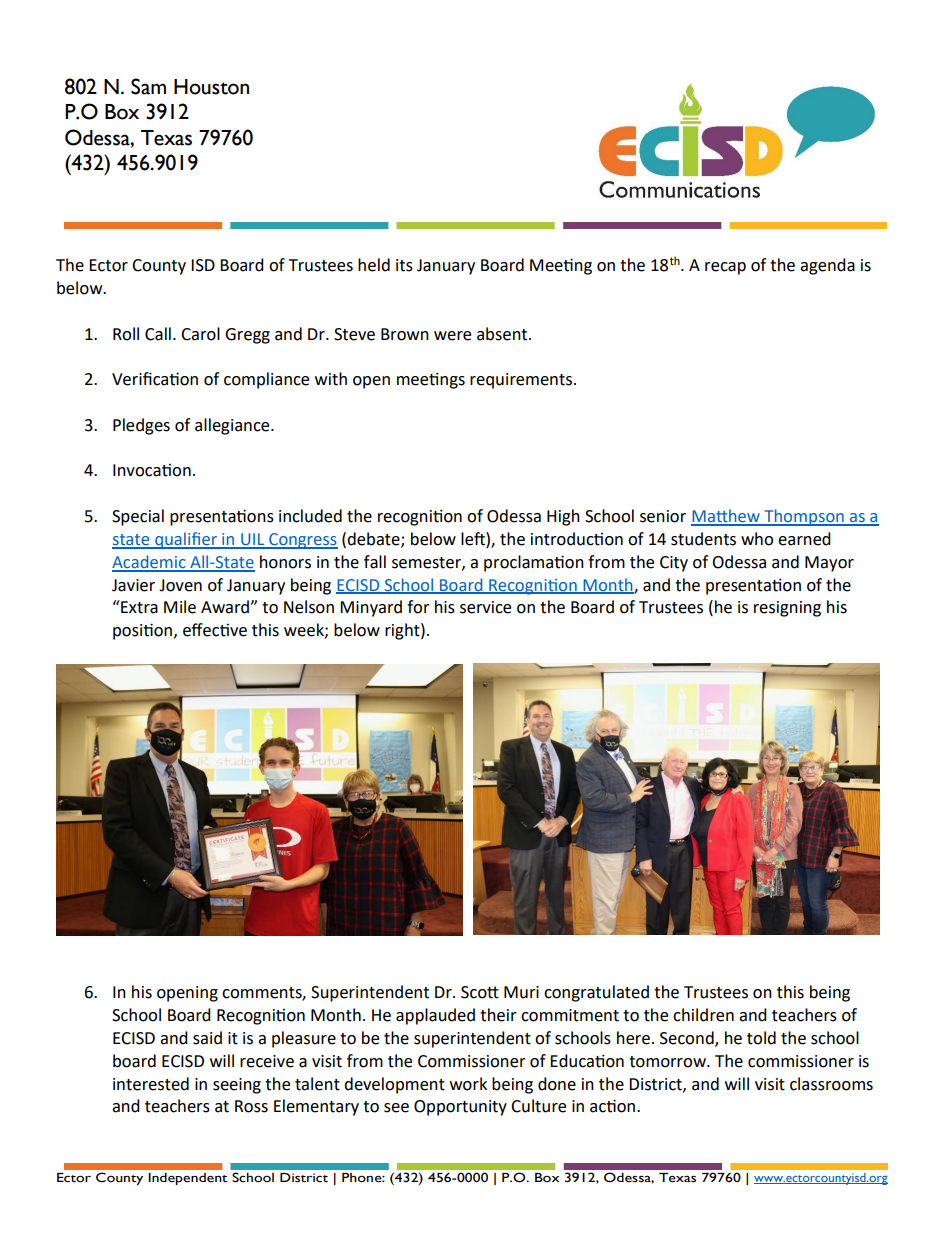  Describe the element at coordinates (211, 87) in the screenshot. I see `Houston` at that location.
